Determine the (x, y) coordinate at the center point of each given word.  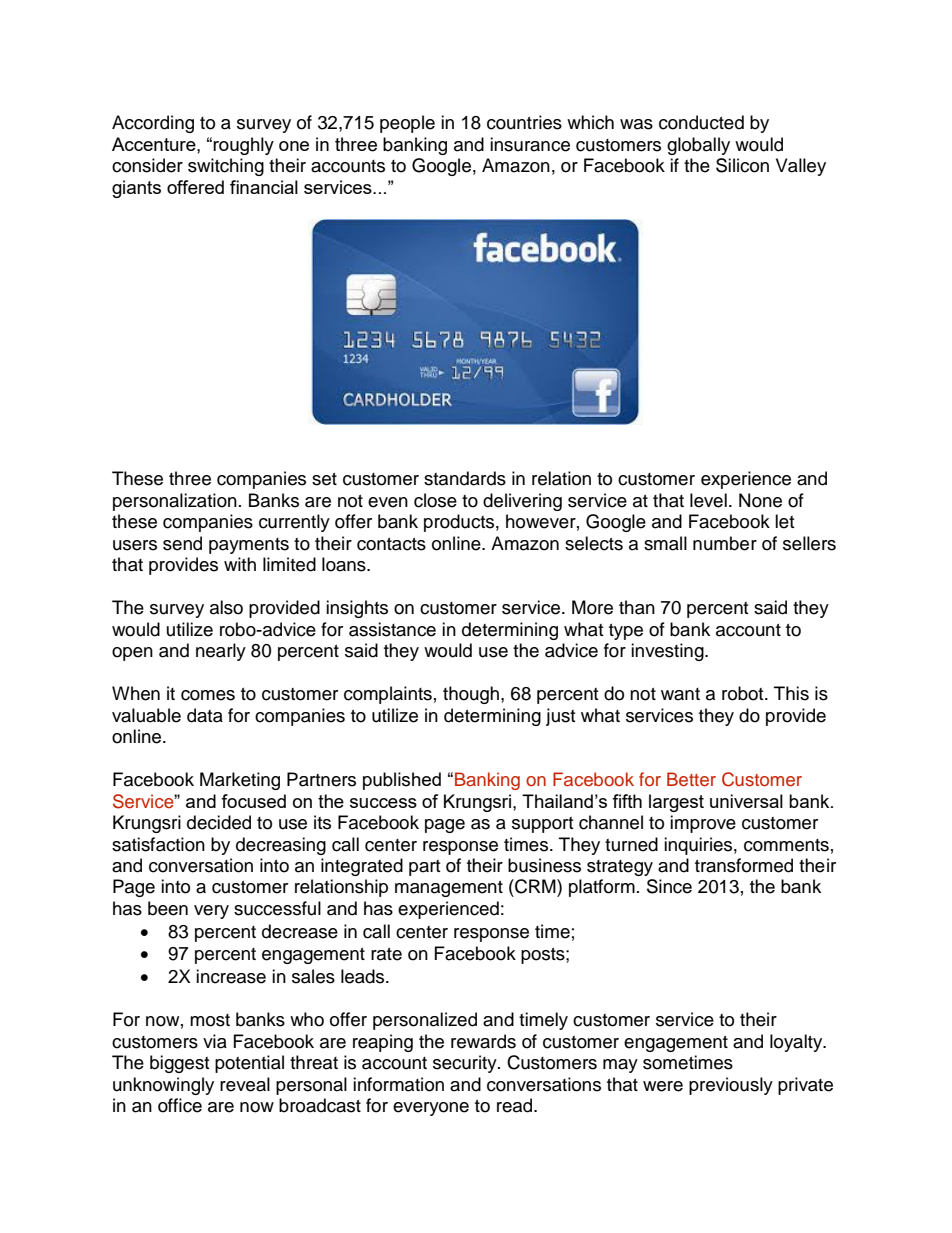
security (466, 1064)
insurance (530, 144)
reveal (245, 1084)
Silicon (742, 165)
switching (226, 167)
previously (731, 1086)
